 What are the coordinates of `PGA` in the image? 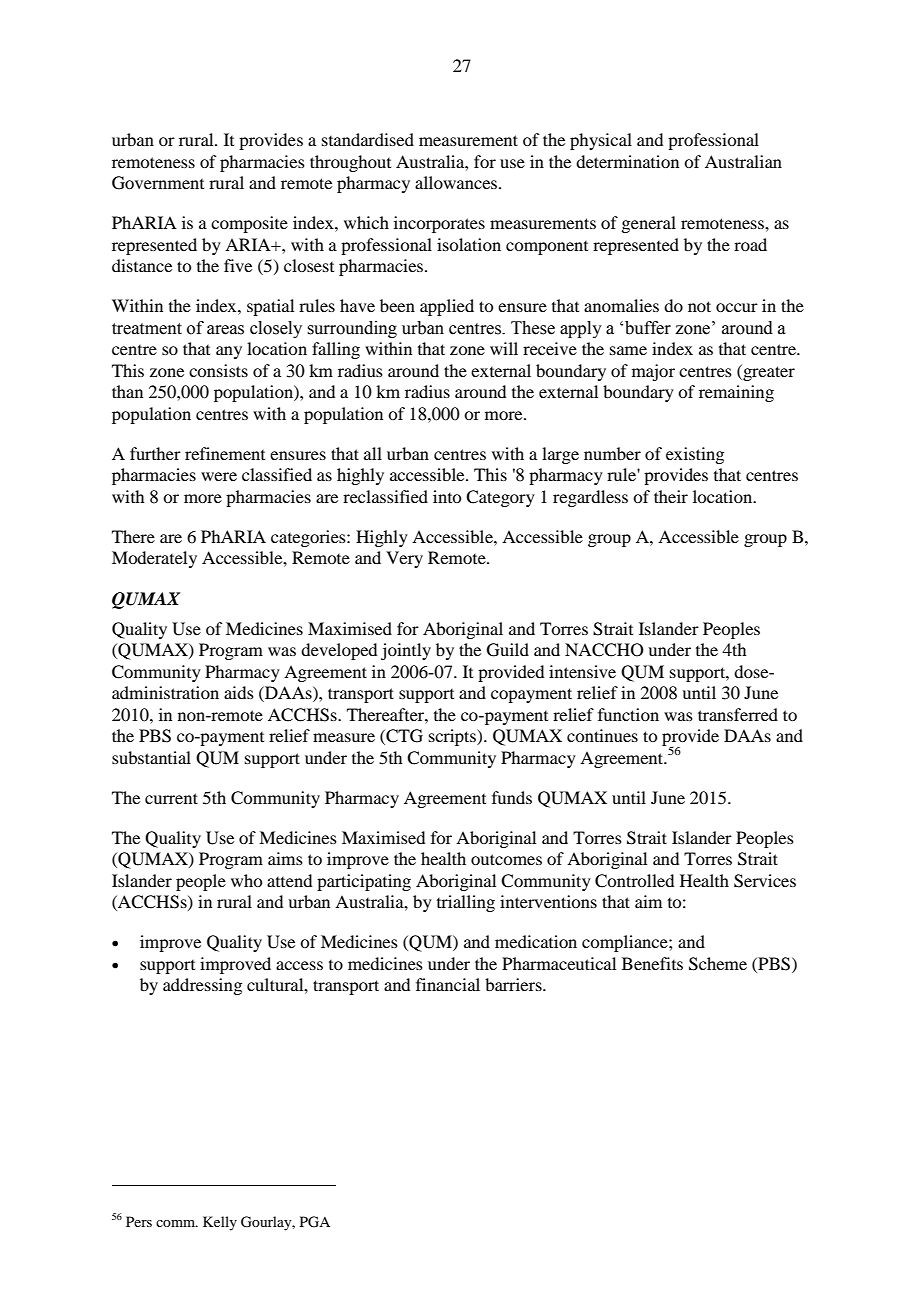 It's located at (315, 1222).
